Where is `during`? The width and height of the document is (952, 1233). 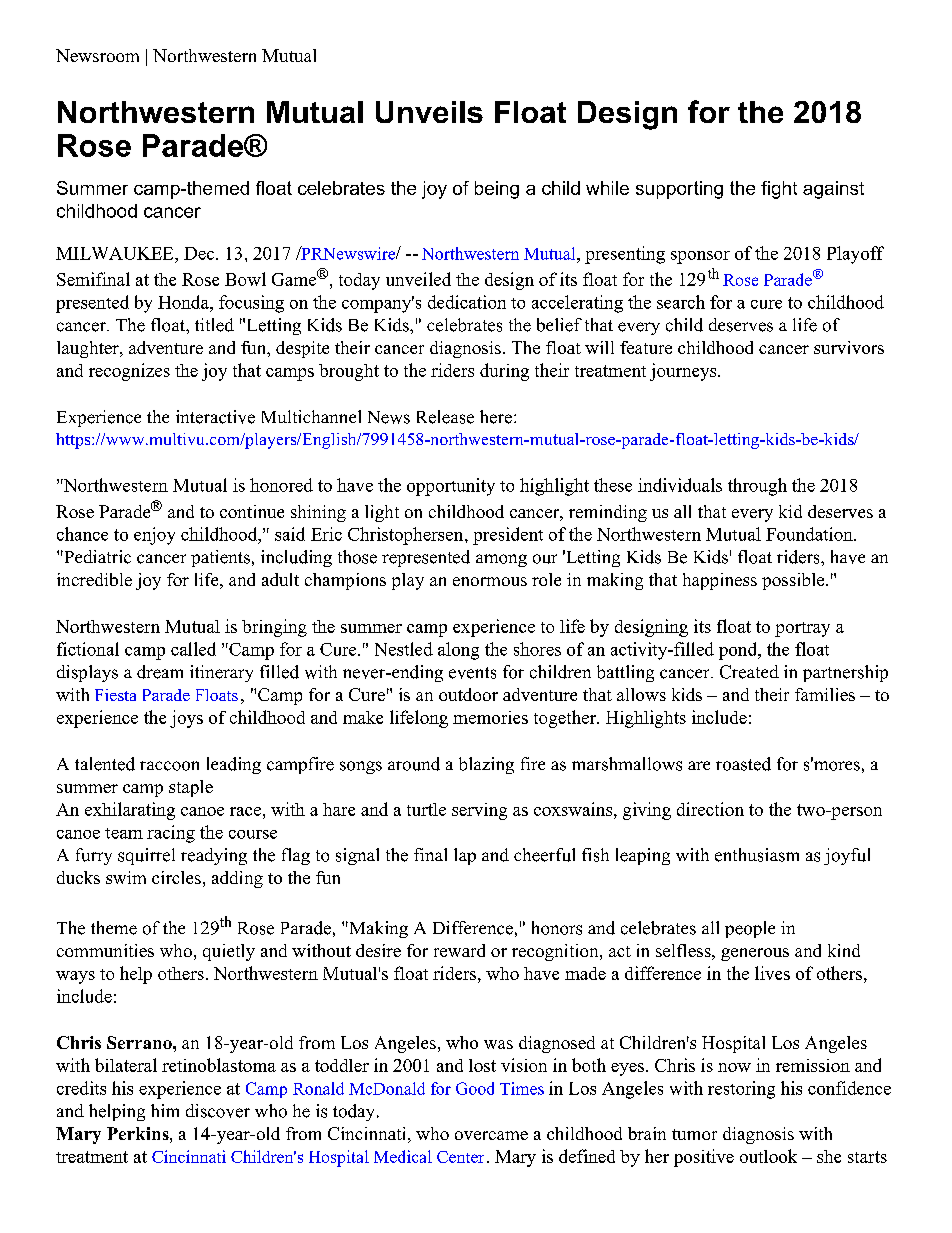 during is located at coordinates (504, 372).
